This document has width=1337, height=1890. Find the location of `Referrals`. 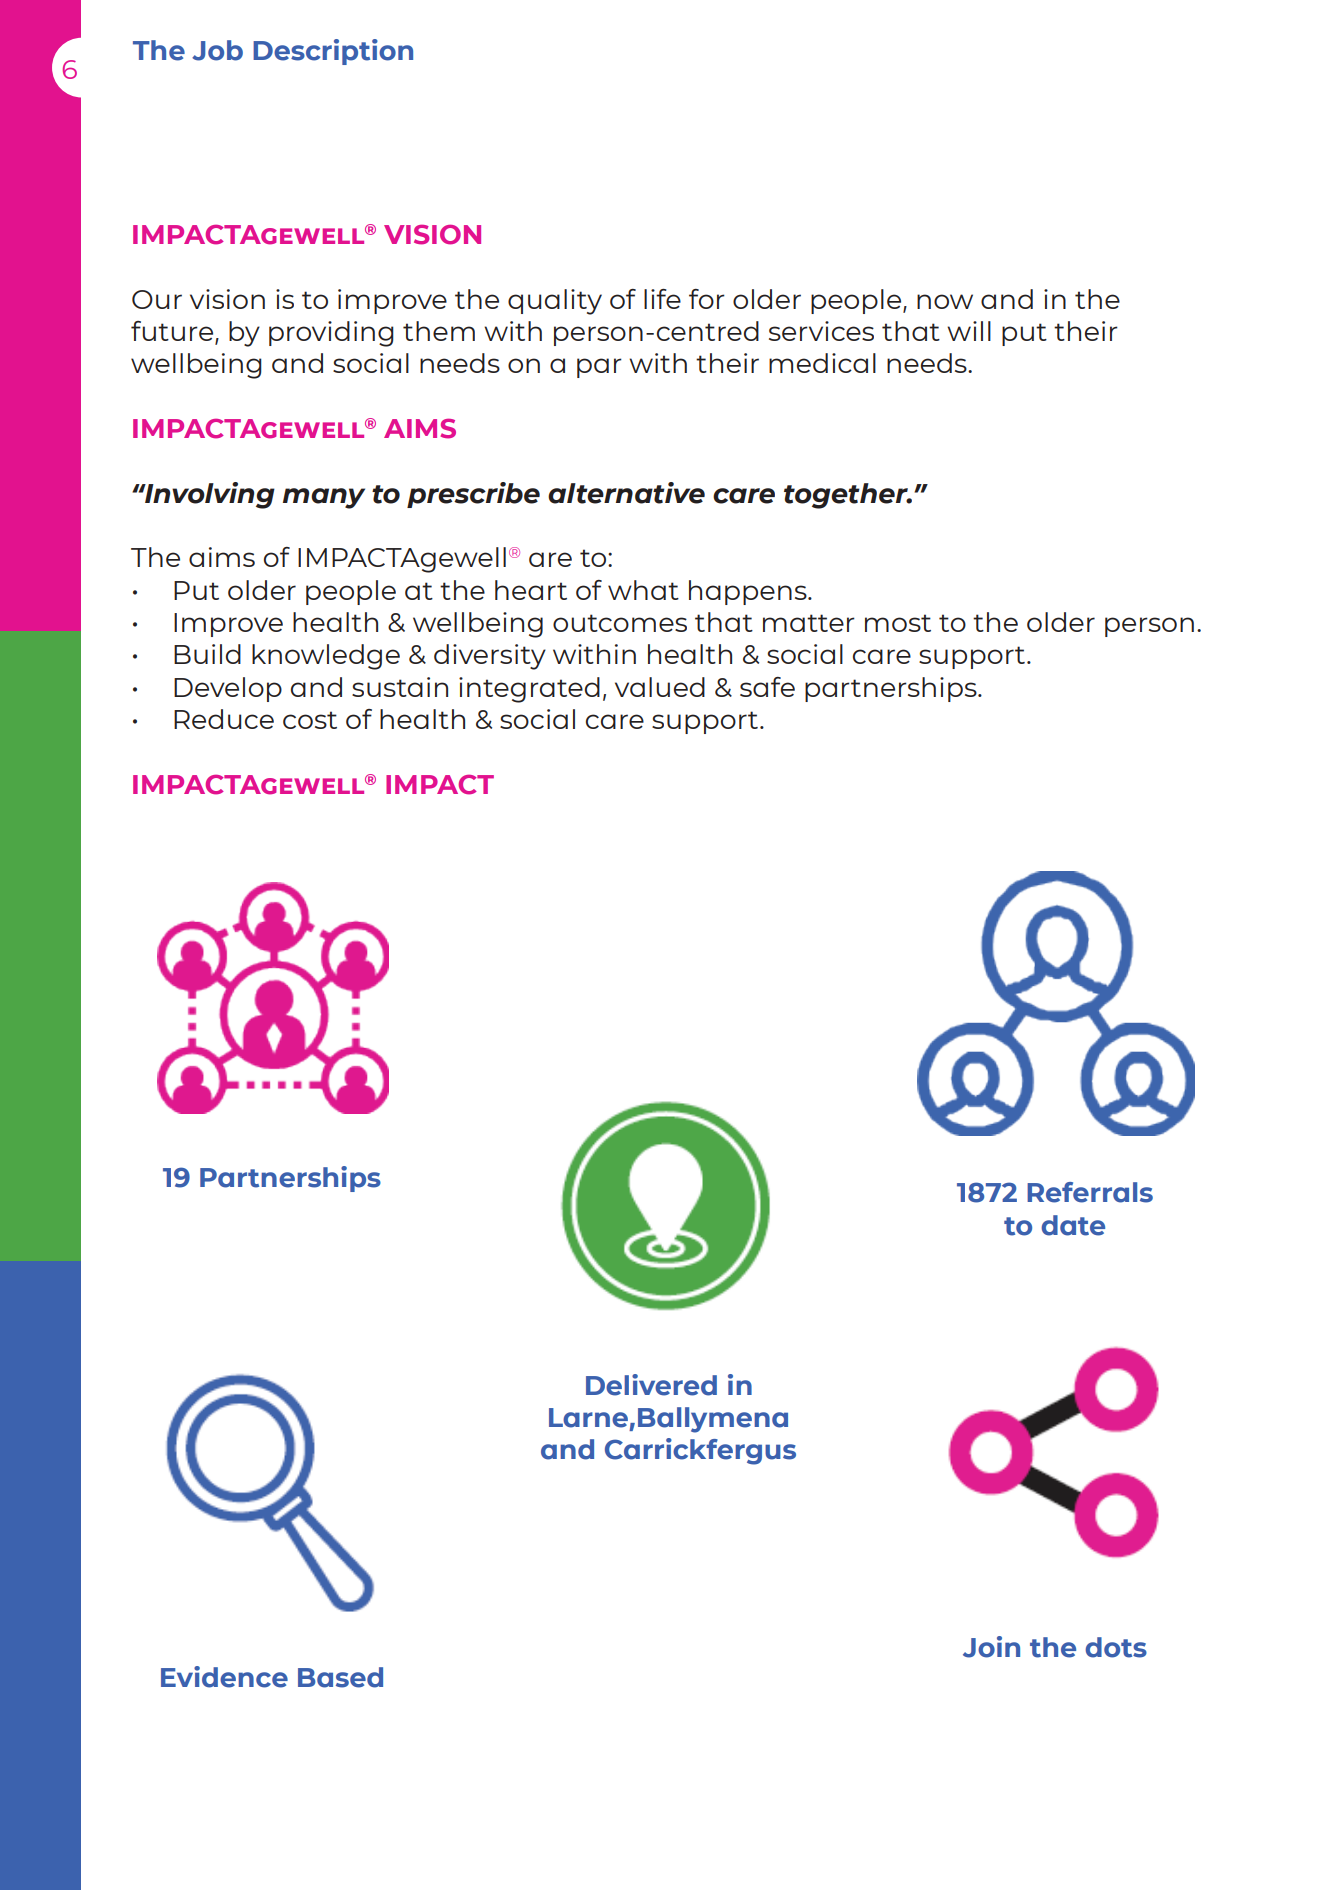

Referrals is located at coordinates (1090, 1192).
